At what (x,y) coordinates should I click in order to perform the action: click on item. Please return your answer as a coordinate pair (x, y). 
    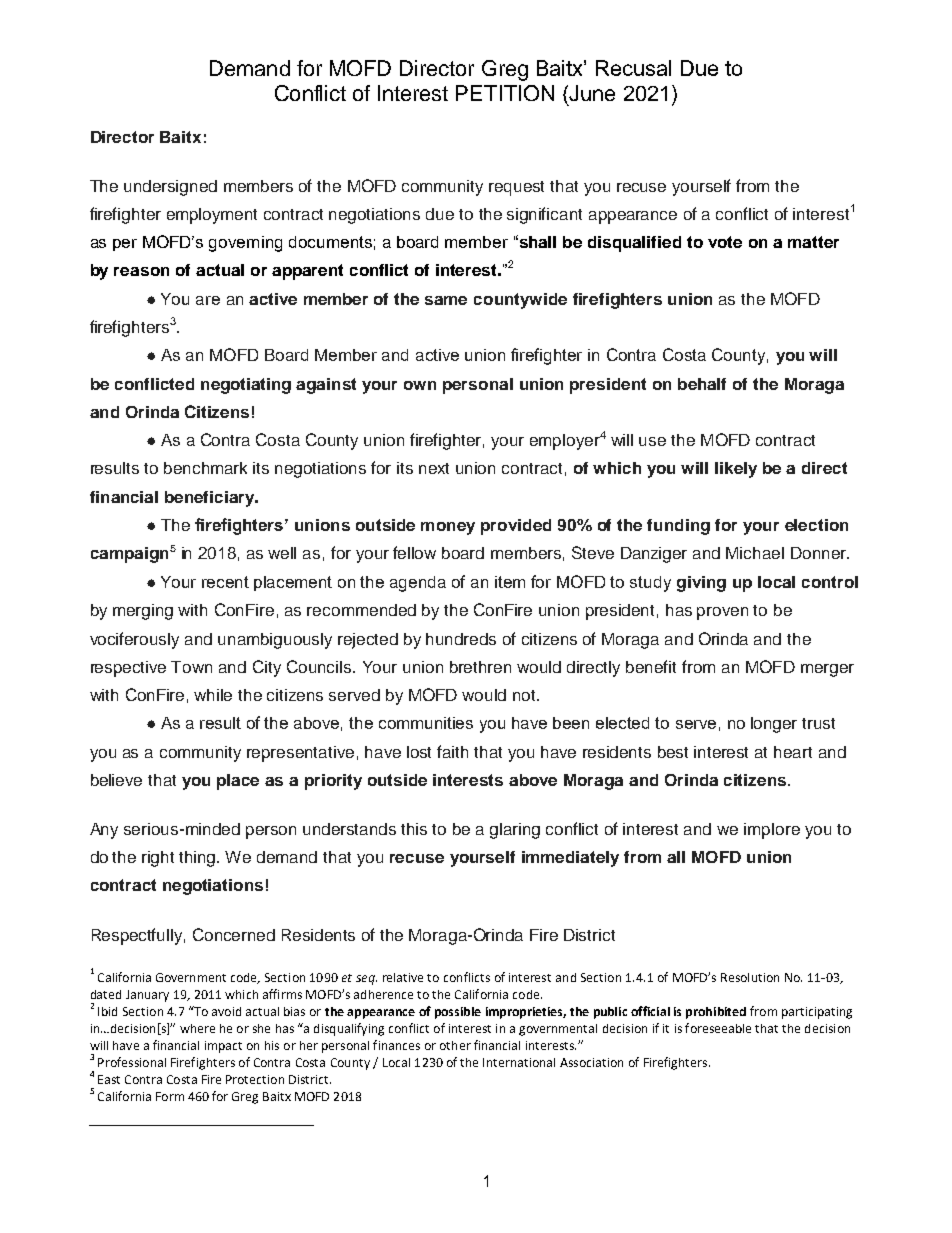
    Looking at the image, I should click on (510, 582).
